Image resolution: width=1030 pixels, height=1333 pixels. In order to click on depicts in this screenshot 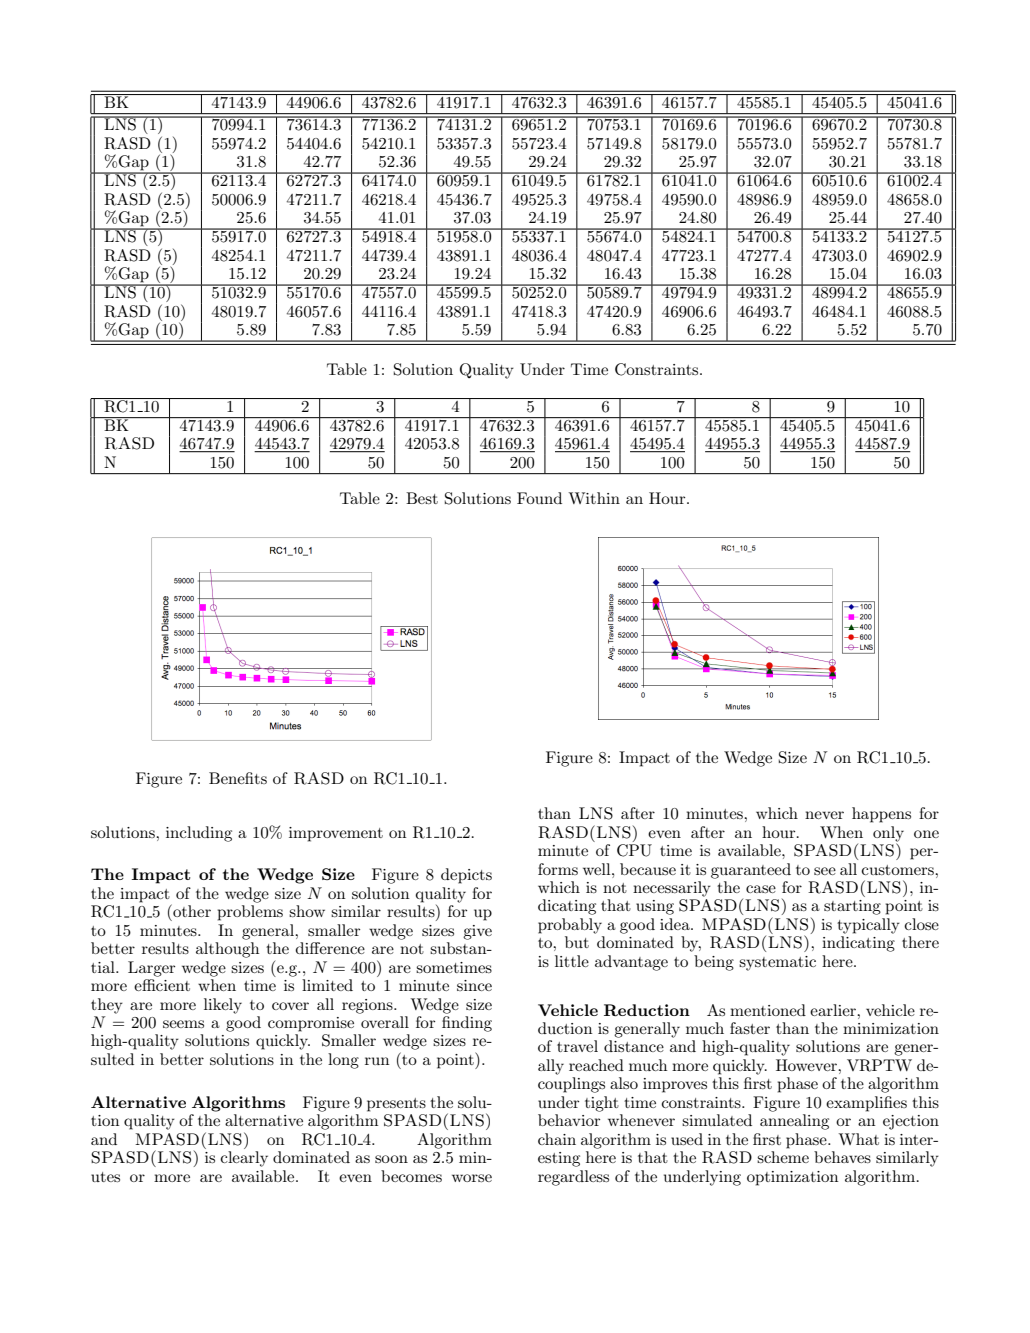, I will do `click(466, 876)`.
